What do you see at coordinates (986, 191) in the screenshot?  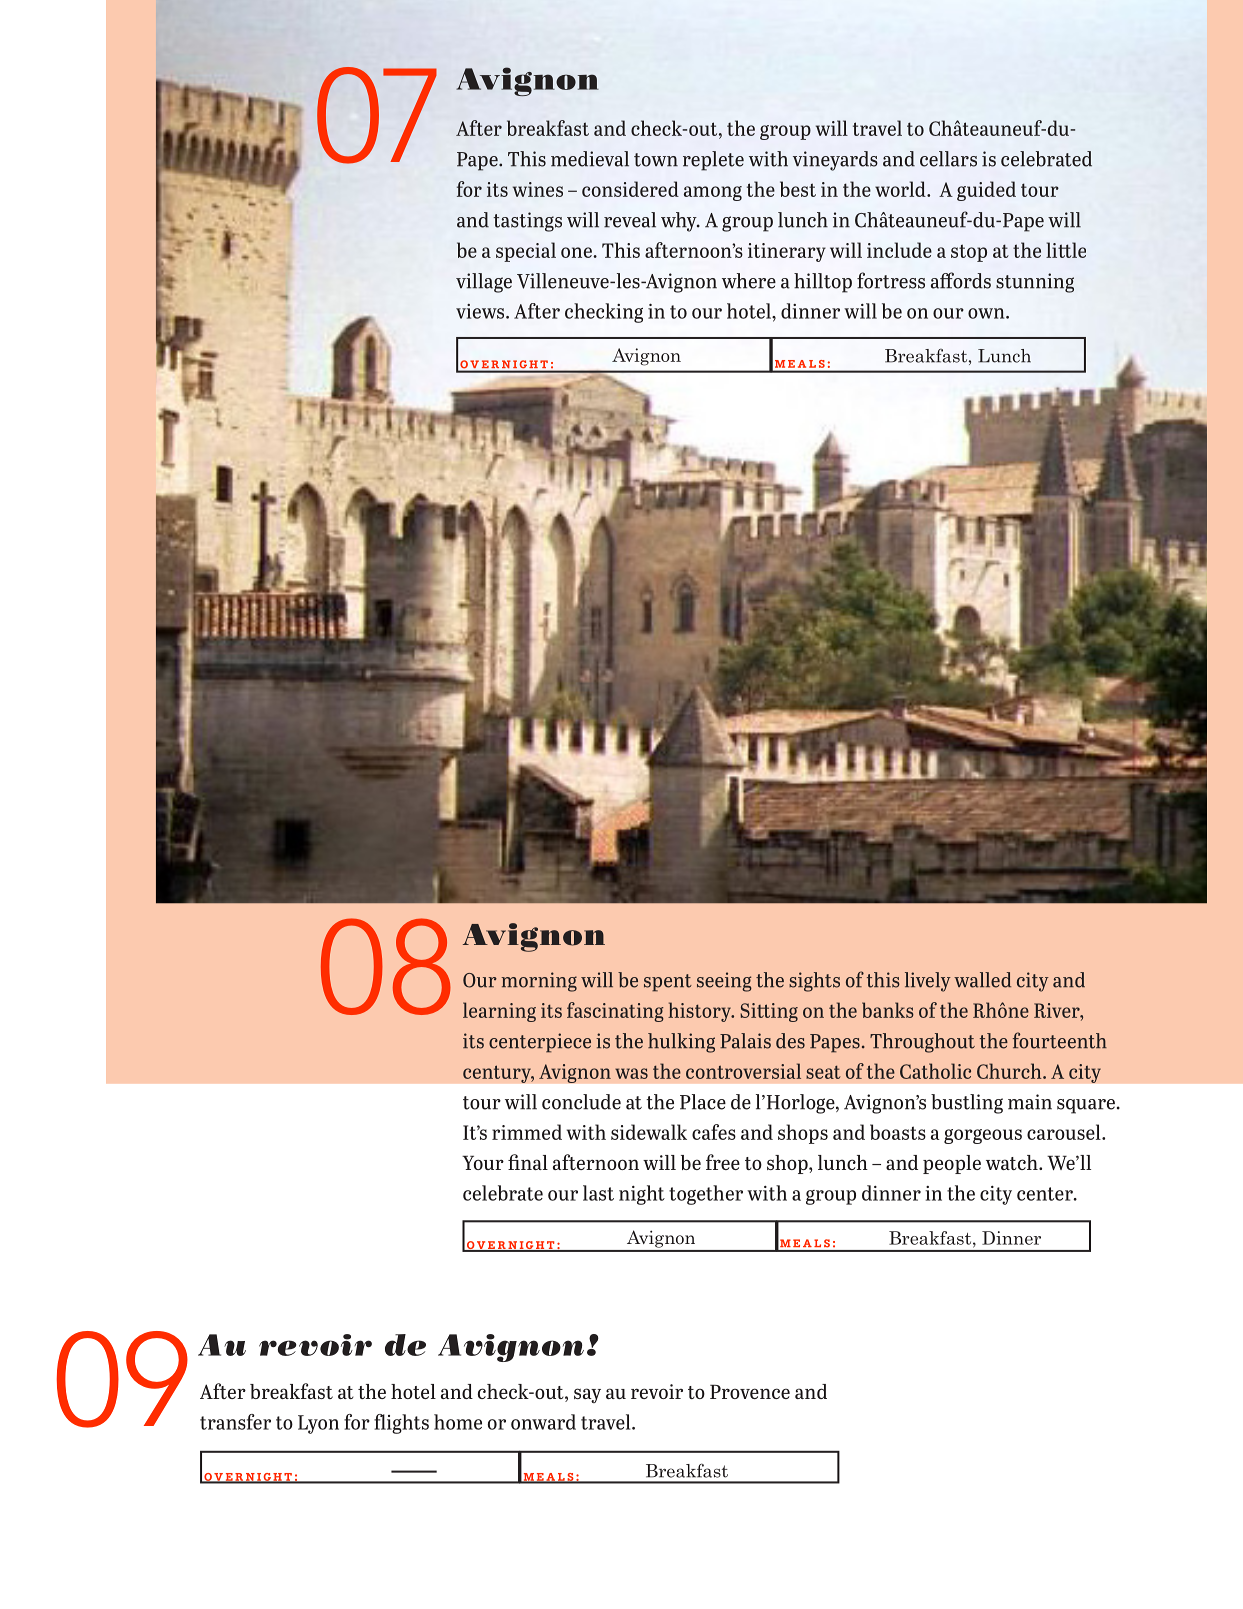 I see `guided` at bounding box center [986, 191].
